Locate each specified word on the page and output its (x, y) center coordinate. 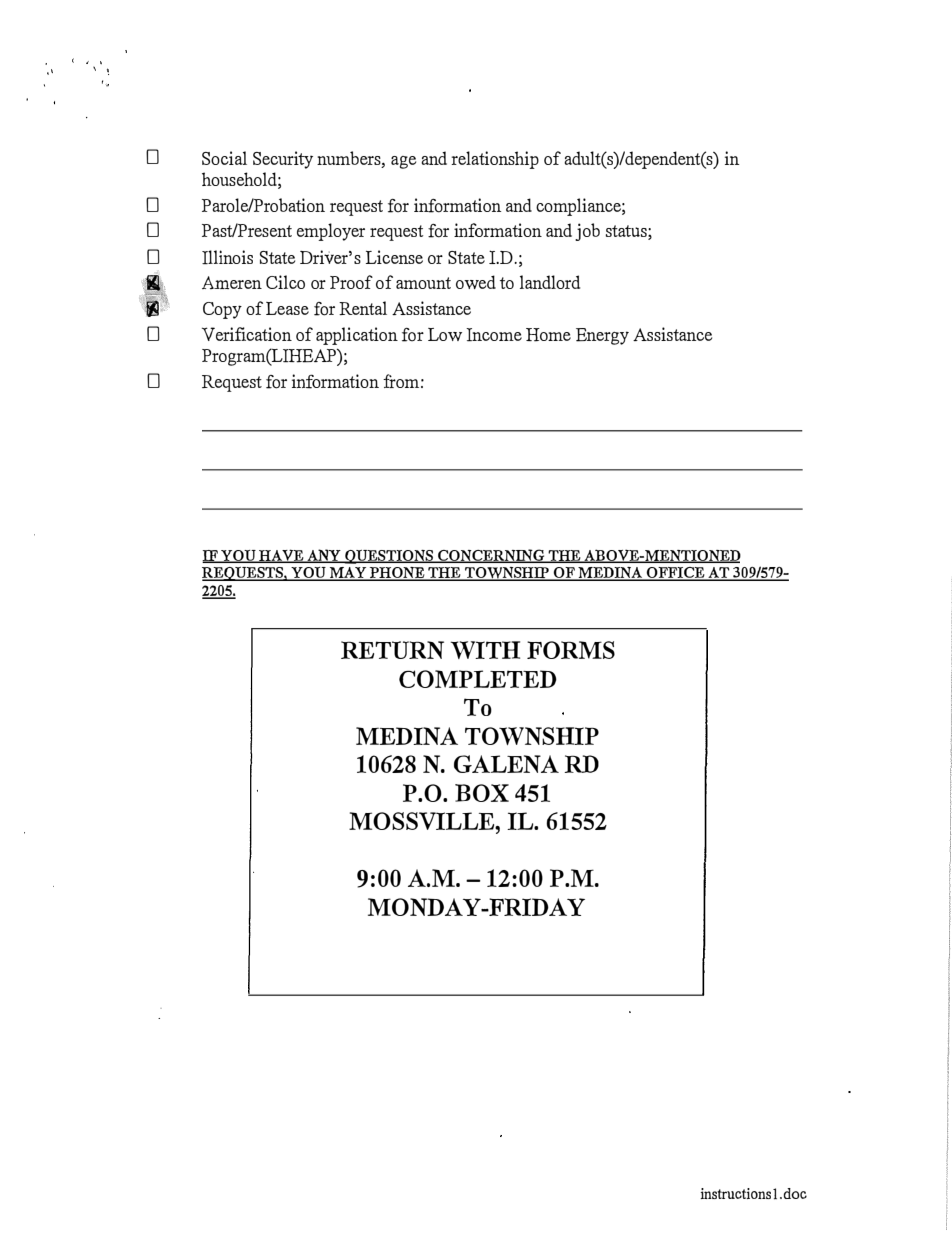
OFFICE (676, 574)
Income (494, 335)
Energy (602, 336)
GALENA (506, 764)
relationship (495, 160)
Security (283, 160)
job (587, 232)
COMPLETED (478, 679)
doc (794, 1193)
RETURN (392, 650)
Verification (247, 334)
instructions (735, 1193)
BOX (482, 793)
